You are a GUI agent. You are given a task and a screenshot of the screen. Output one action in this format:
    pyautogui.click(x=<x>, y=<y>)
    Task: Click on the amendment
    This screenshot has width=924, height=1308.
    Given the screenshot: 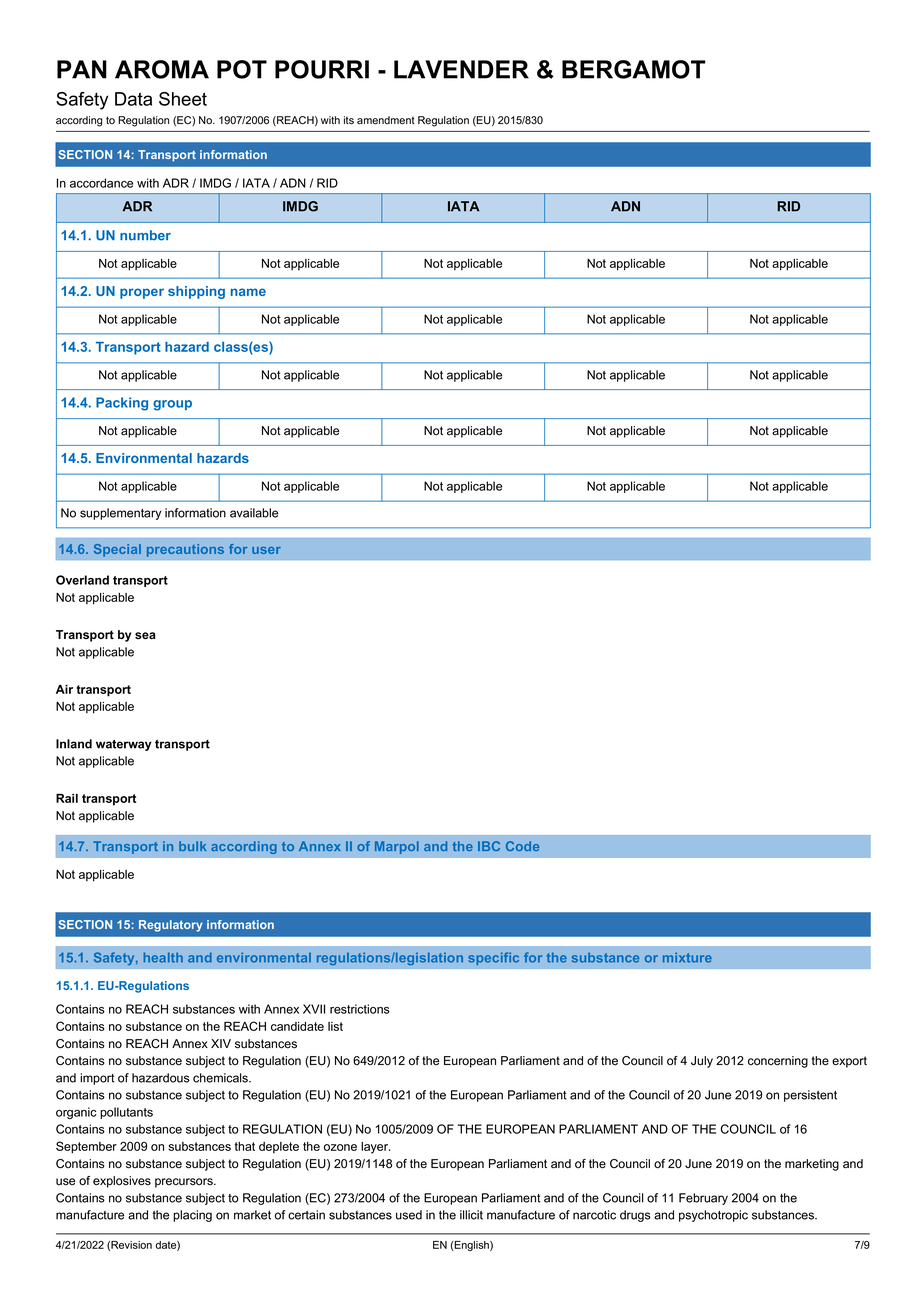 What is the action you would take?
    pyautogui.click(x=386, y=120)
